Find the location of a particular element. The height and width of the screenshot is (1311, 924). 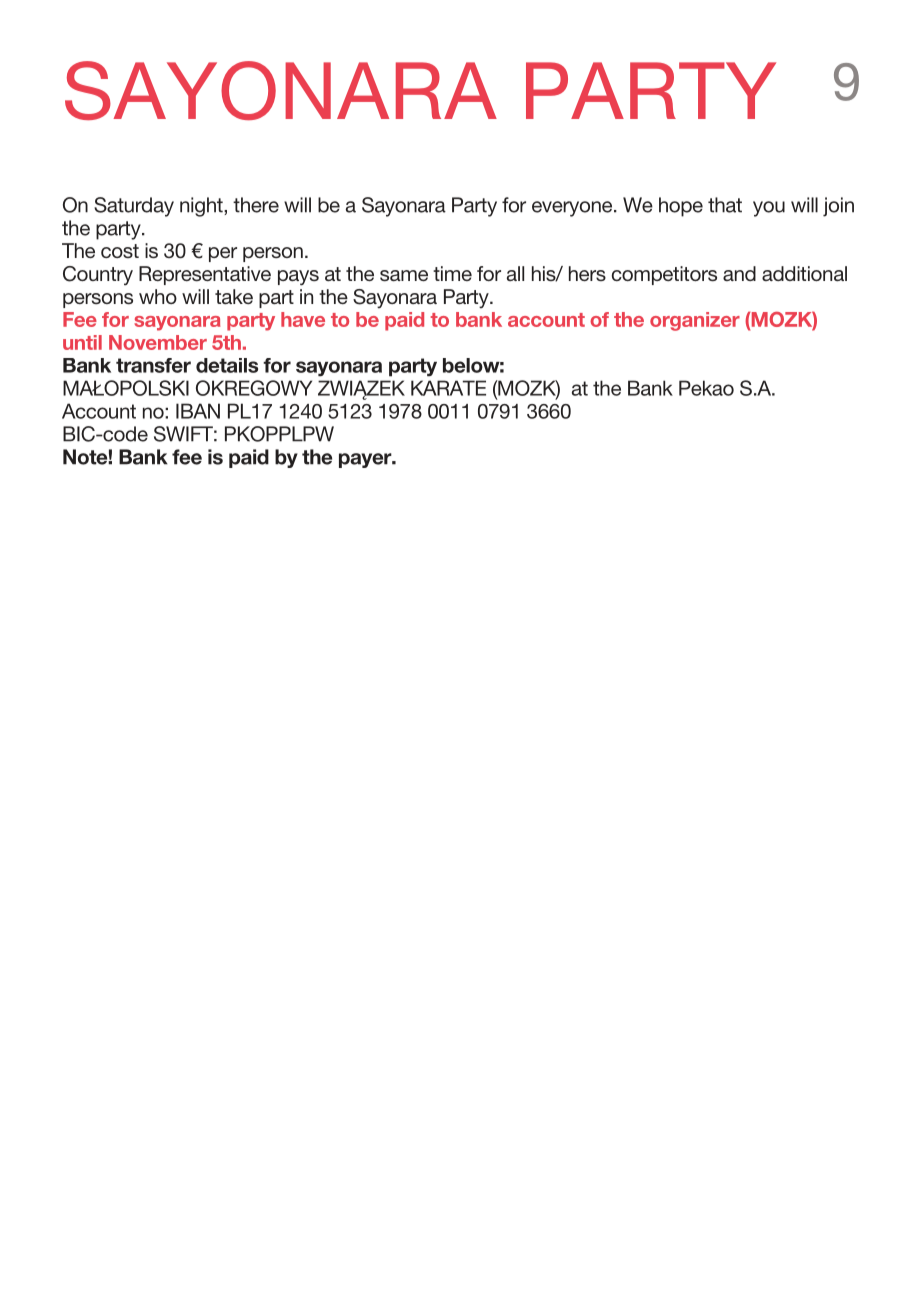

time is located at coordinates (452, 273).
